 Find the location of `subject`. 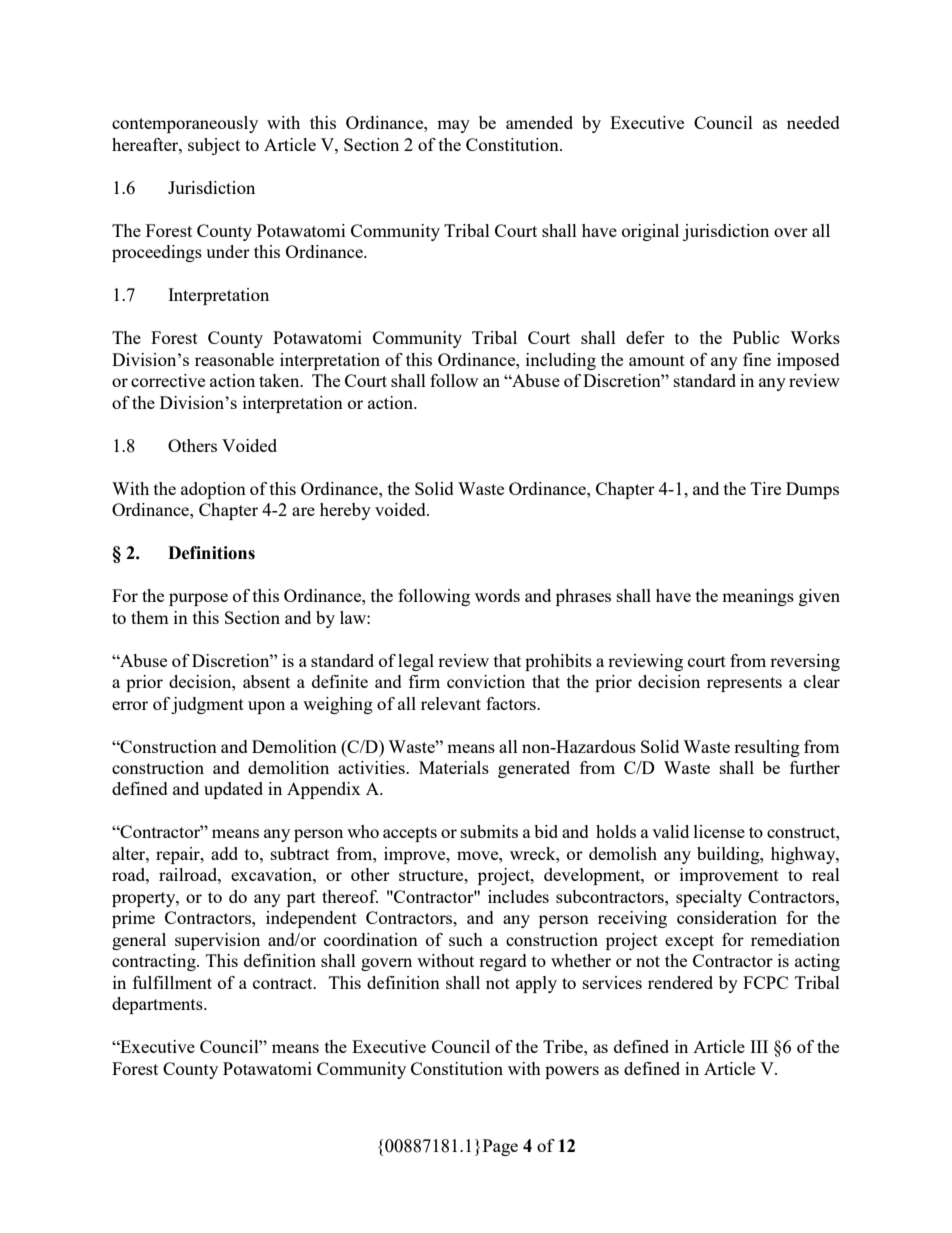

subject is located at coordinates (214, 146).
